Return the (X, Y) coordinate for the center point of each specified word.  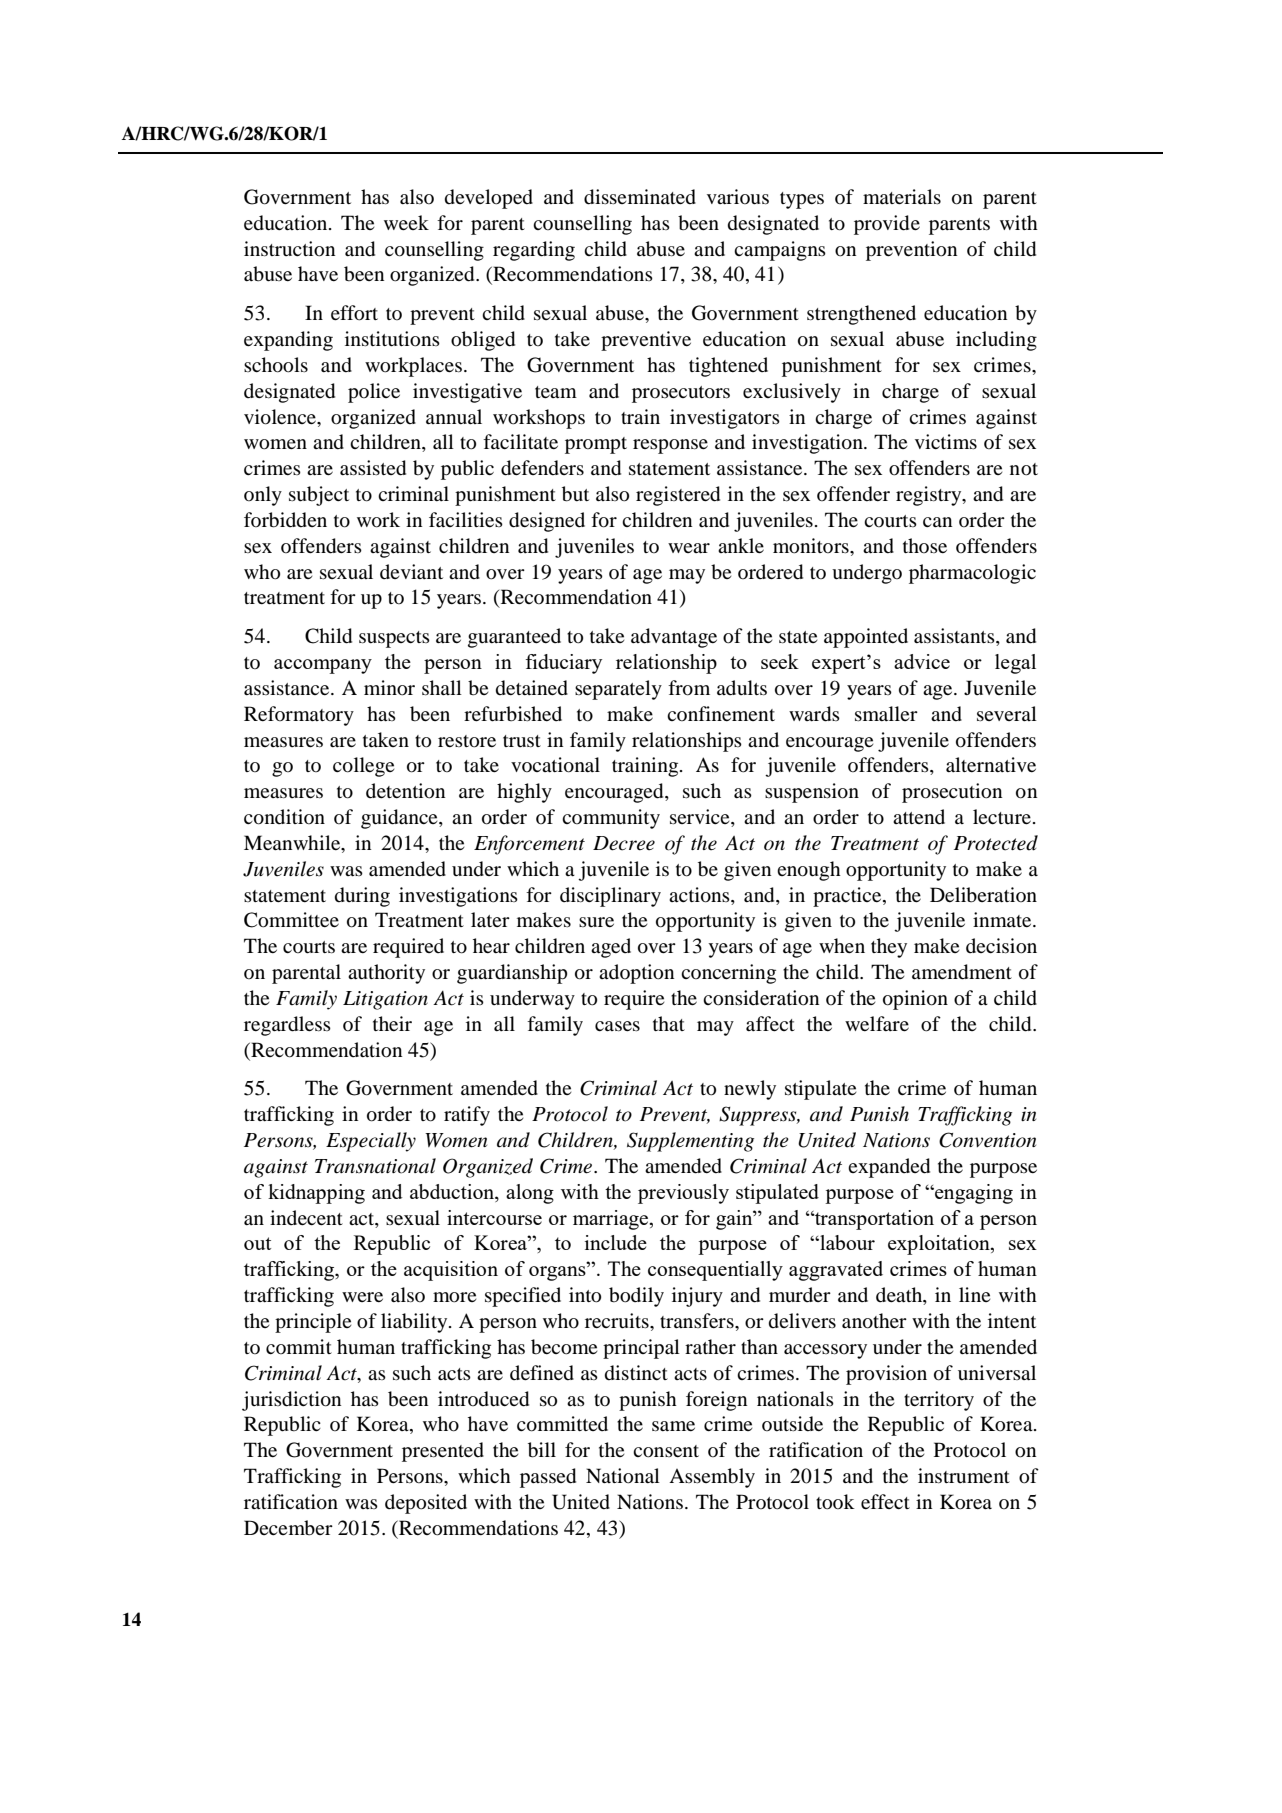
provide (887, 225)
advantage (674, 638)
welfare (877, 1023)
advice (922, 661)
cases (617, 1026)
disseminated (640, 197)
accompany (323, 666)
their (392, 1023)
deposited (426, 1504)
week (406, 222)
